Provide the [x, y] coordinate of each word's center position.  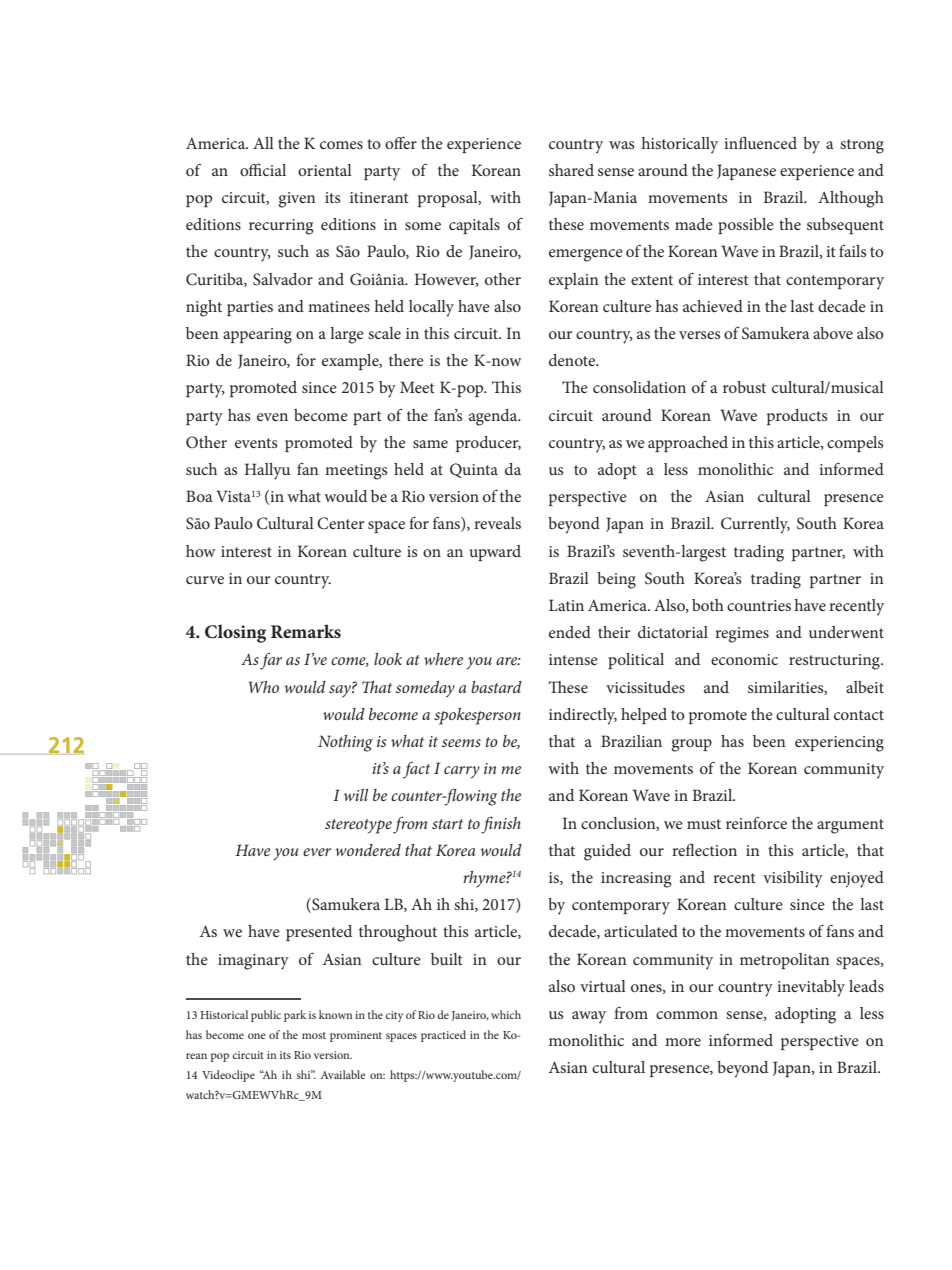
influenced [760, 142]
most [314, 1035]
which [506, 1014]
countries [759, 605]
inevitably [811, 988]
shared [571, 170]
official [263, 169]
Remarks [306, 631]
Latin [566, 605]
